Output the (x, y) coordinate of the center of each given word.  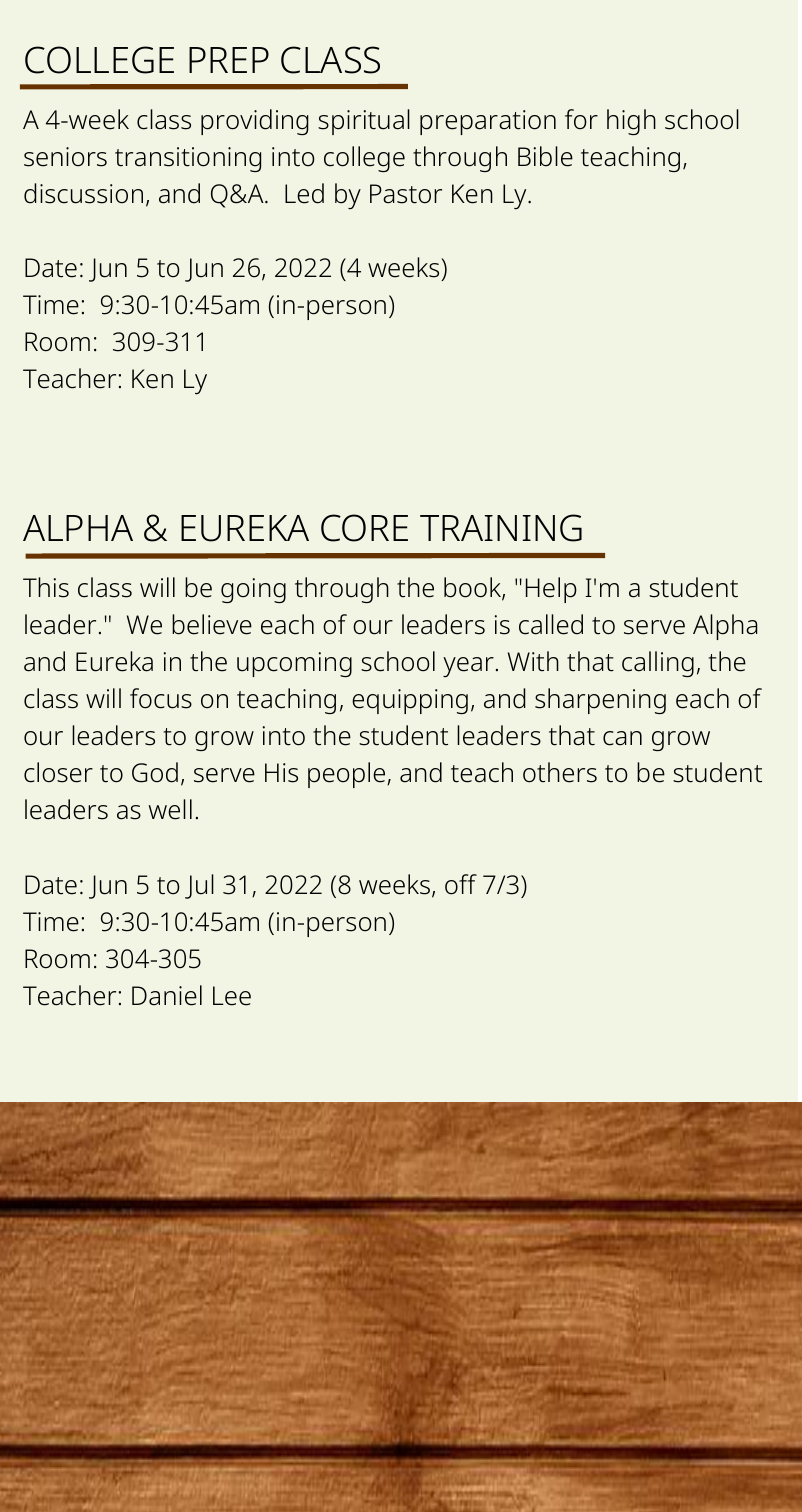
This (46, 587)
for (581, 119)
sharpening (600, 701)
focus (161, 698)
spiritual (364, 122)
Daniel (167, 995)
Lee (232, 996)
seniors (65, 157)
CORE (364, 528)
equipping (410, 701)
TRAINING (501, 528)
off (461, 884)
